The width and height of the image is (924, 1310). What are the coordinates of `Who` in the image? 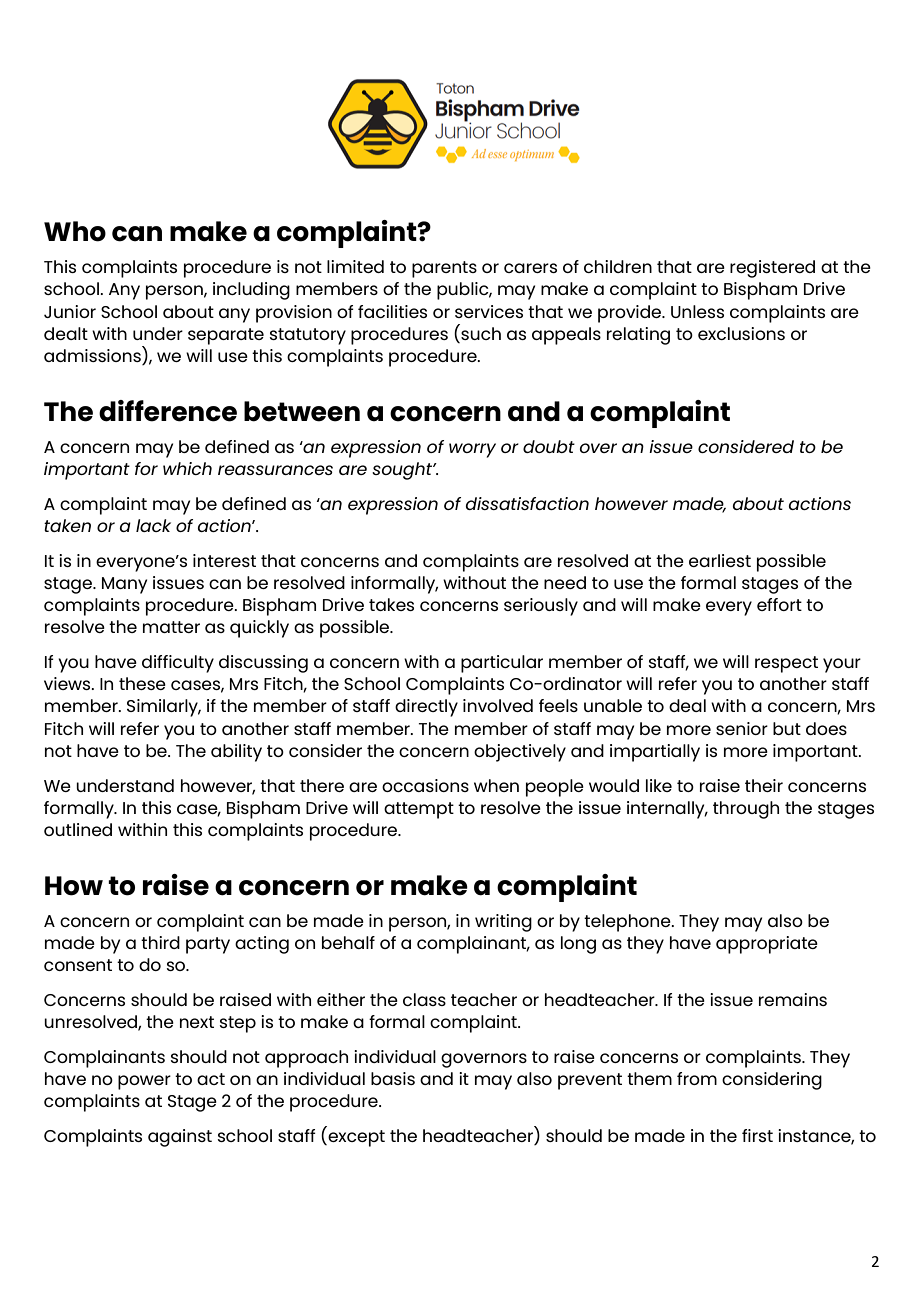 It's located at (75, 231).
